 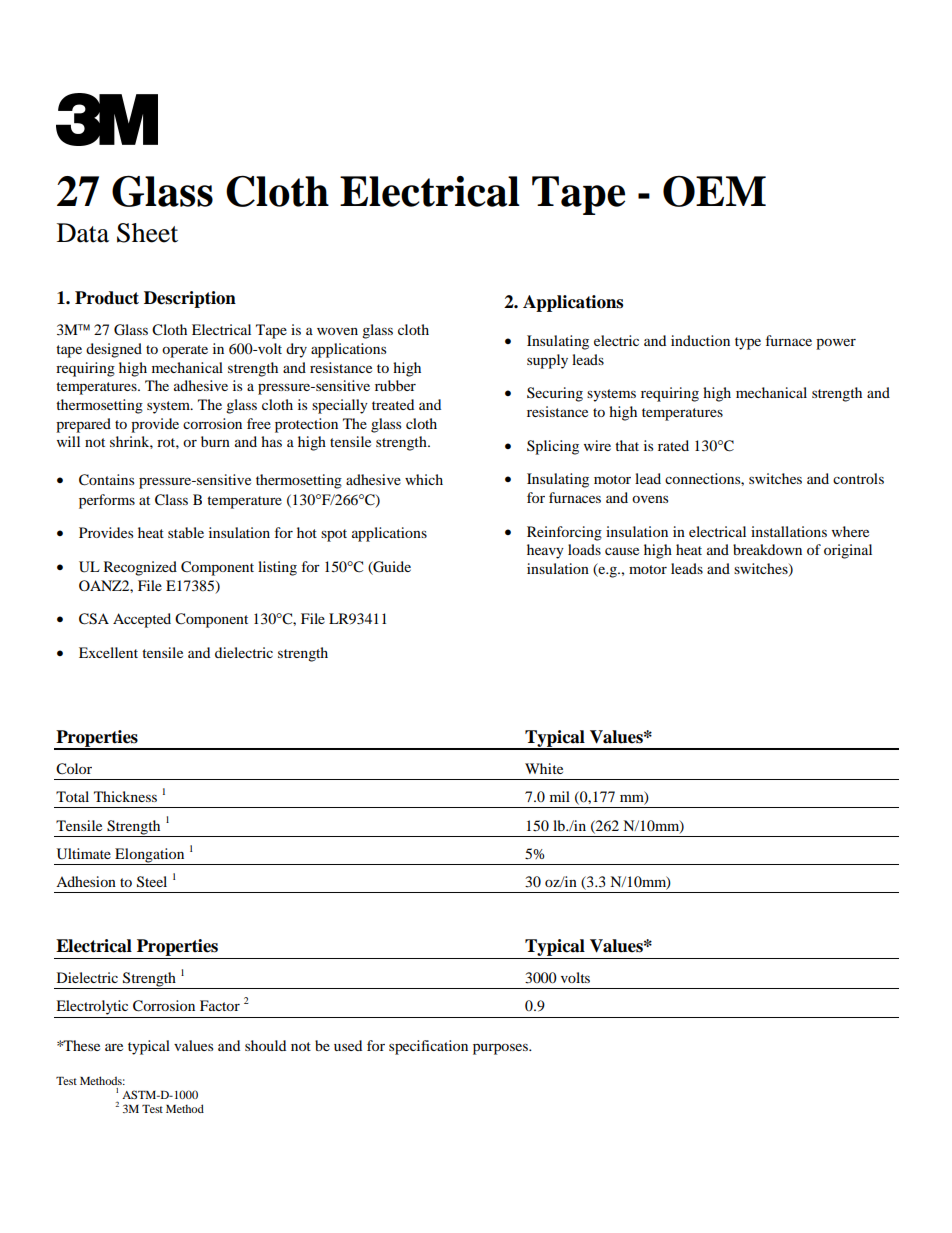 I want to click on Factor, so click(x=220, y=1005).
